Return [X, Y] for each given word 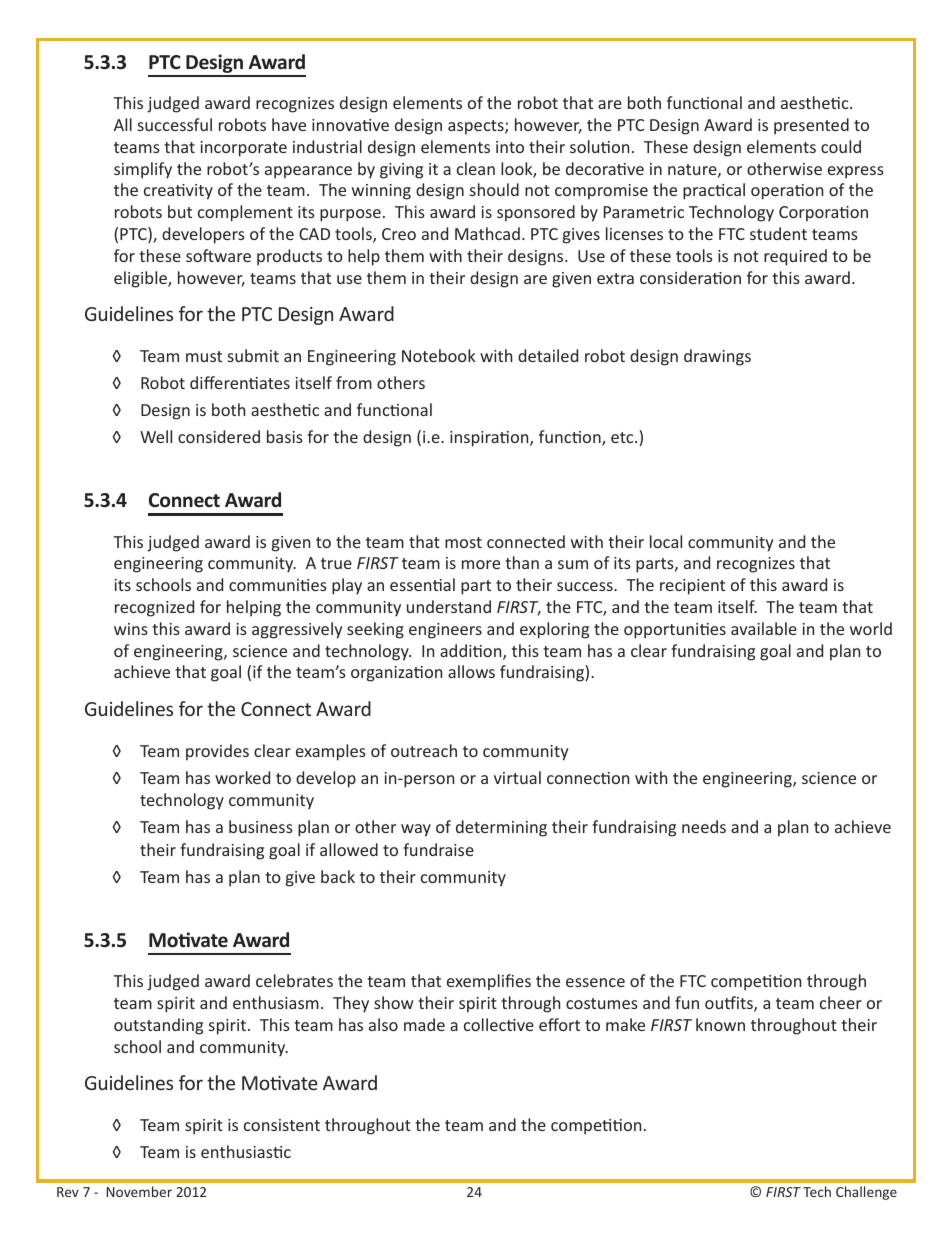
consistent [282, 1125]
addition [472, 652]
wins [131, 629]
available [764, 628]
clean [476, 168]
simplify [143, 170]
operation [787, 192]
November [139, 1191]
